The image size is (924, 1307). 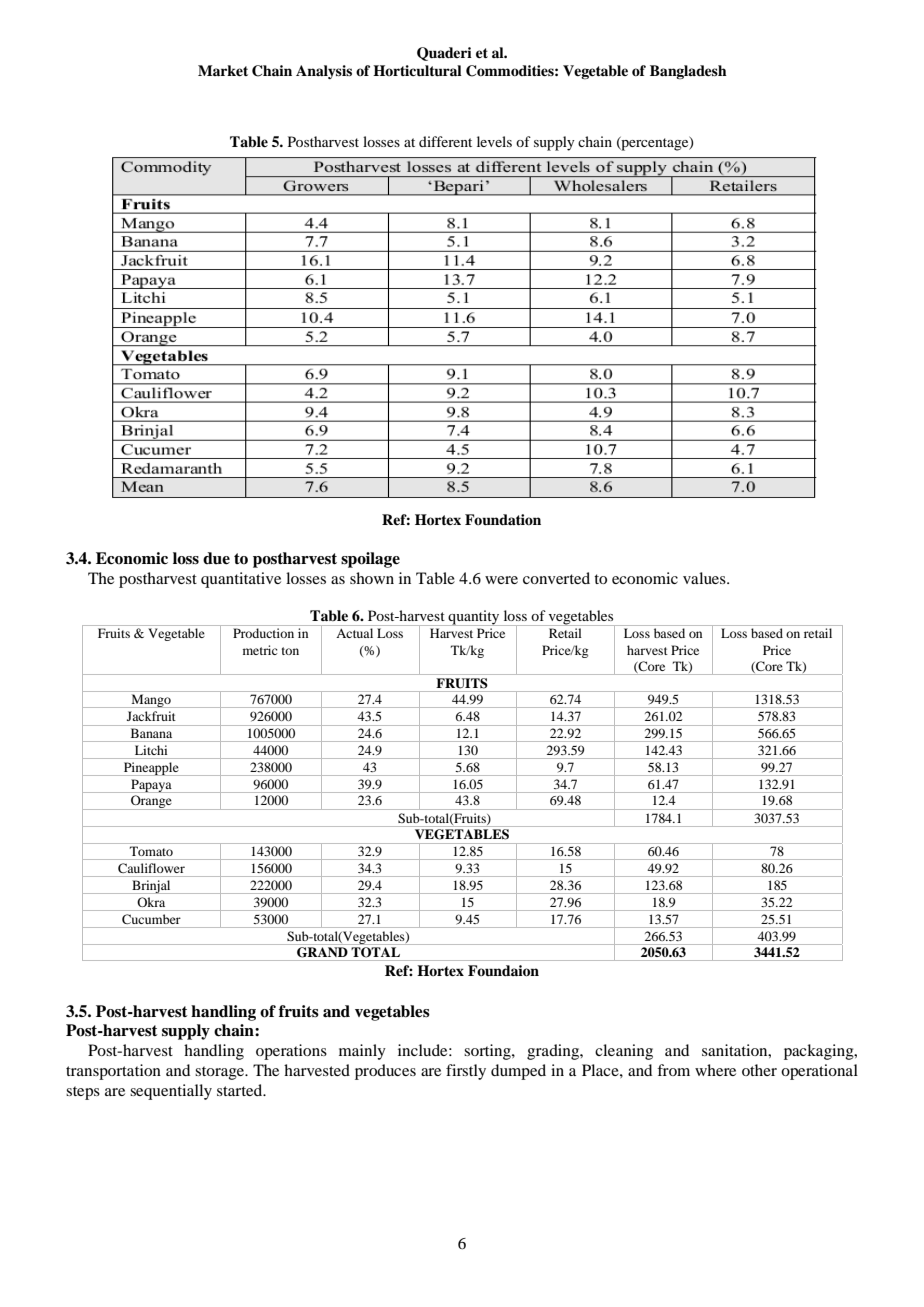 What do you see at coordinates (556, 578) in the screenshot?
I see `converted` at bounding box center [556, 578].
